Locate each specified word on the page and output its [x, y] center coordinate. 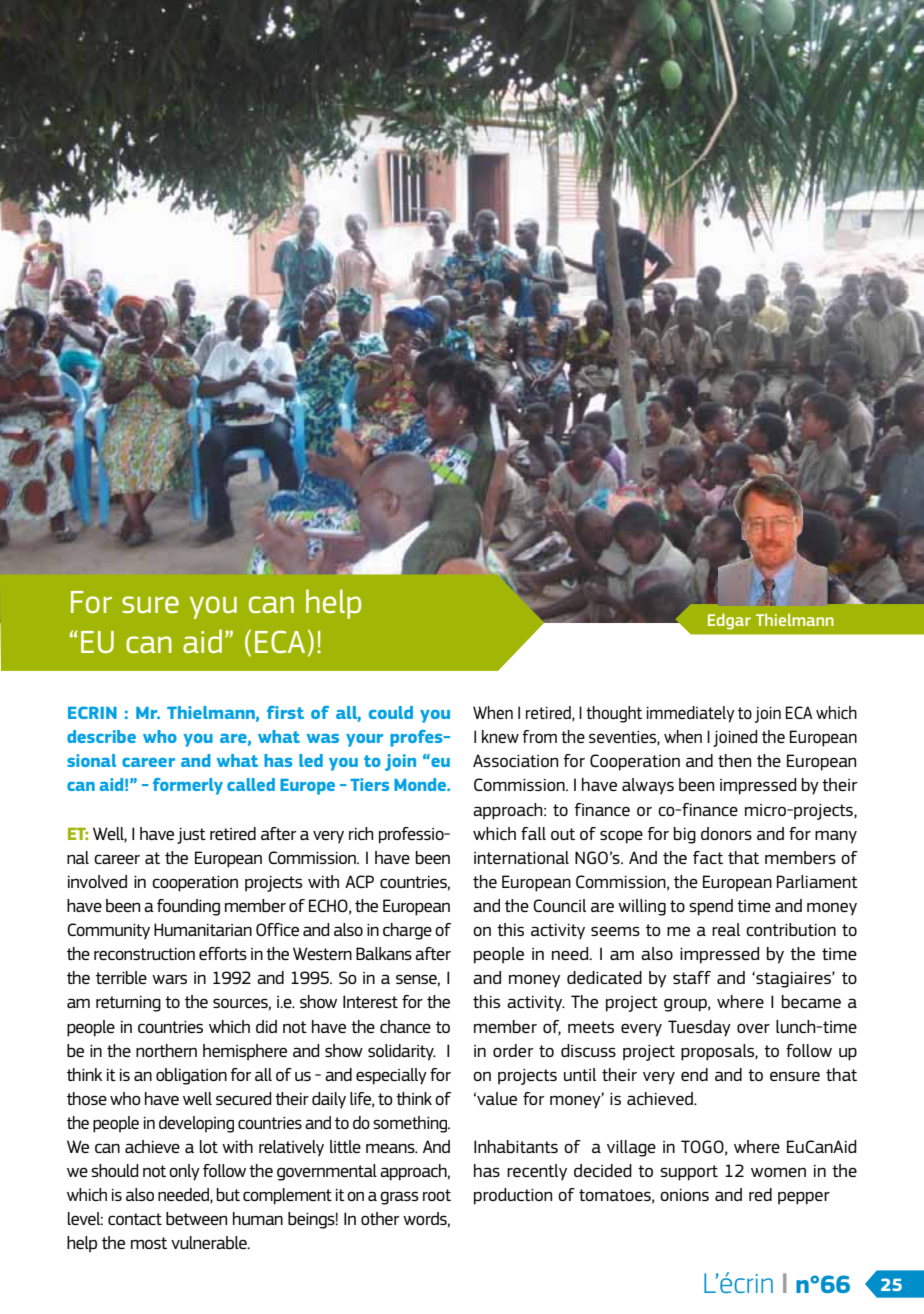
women [778, 1172]
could [391, 712]
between [196, 1218]
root [437, 1195]
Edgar [729, 621]
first [285, 712]
